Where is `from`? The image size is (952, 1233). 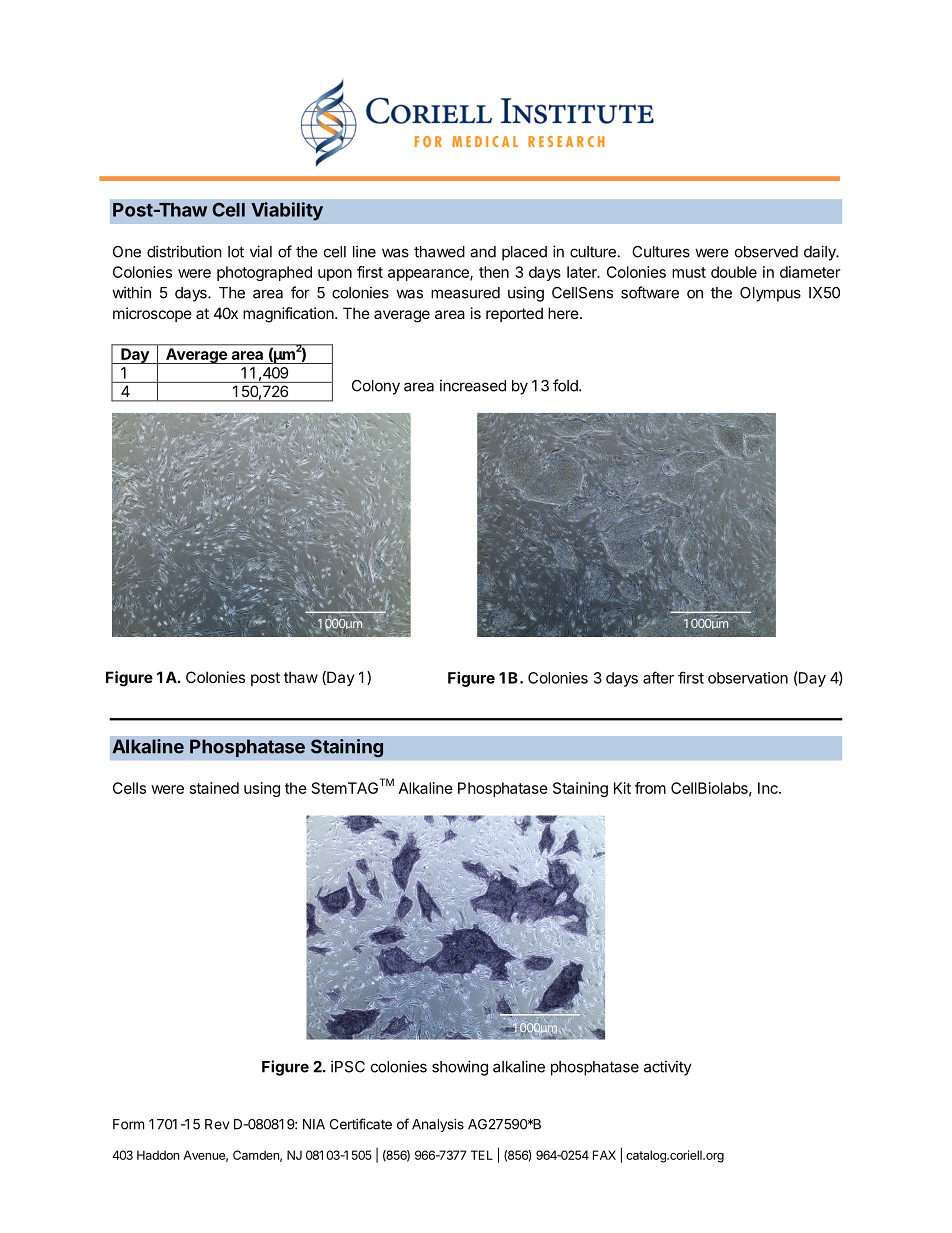
from is located at coordinates (650, 788).
